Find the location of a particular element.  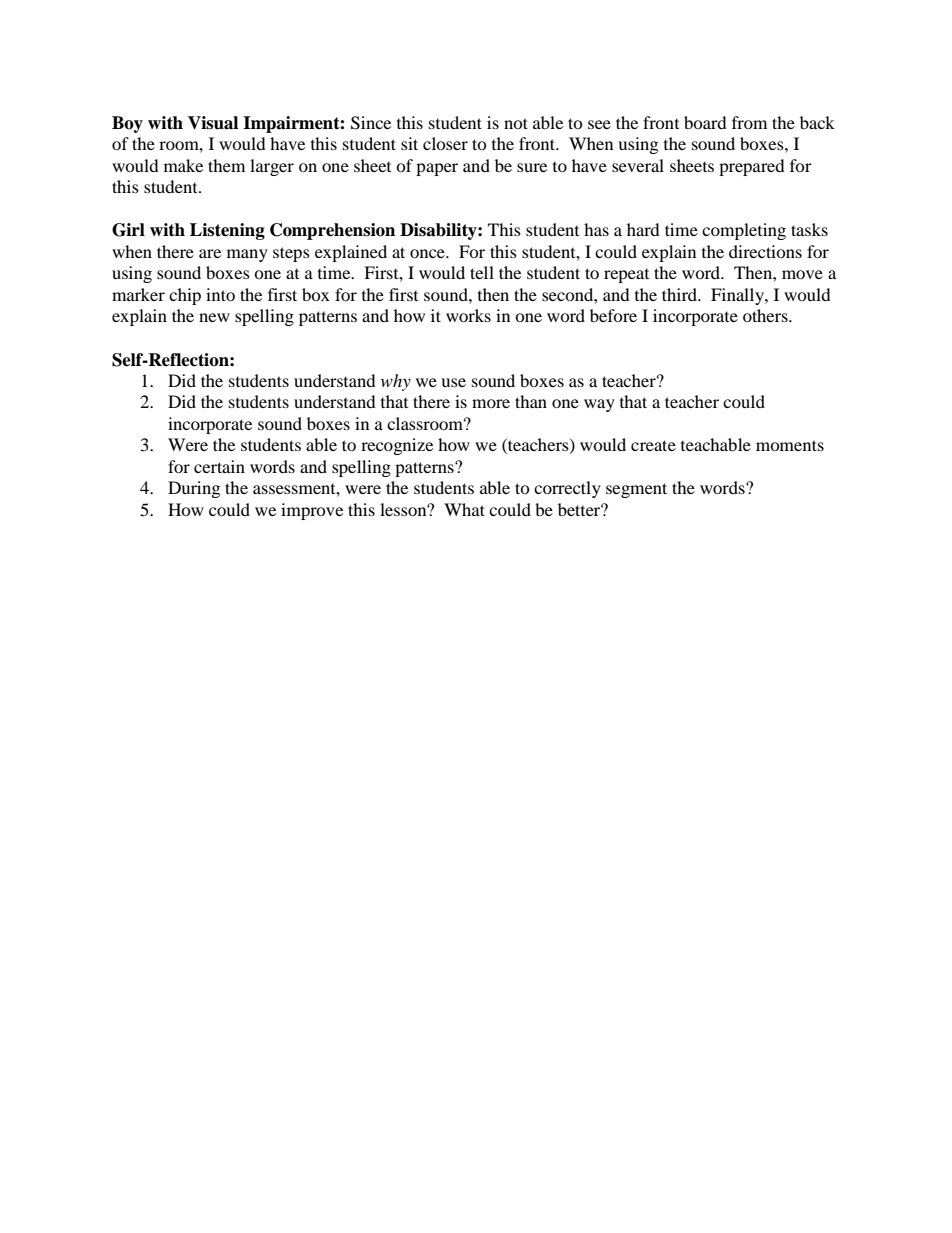

Visual is located at coordinates (213, 123).
